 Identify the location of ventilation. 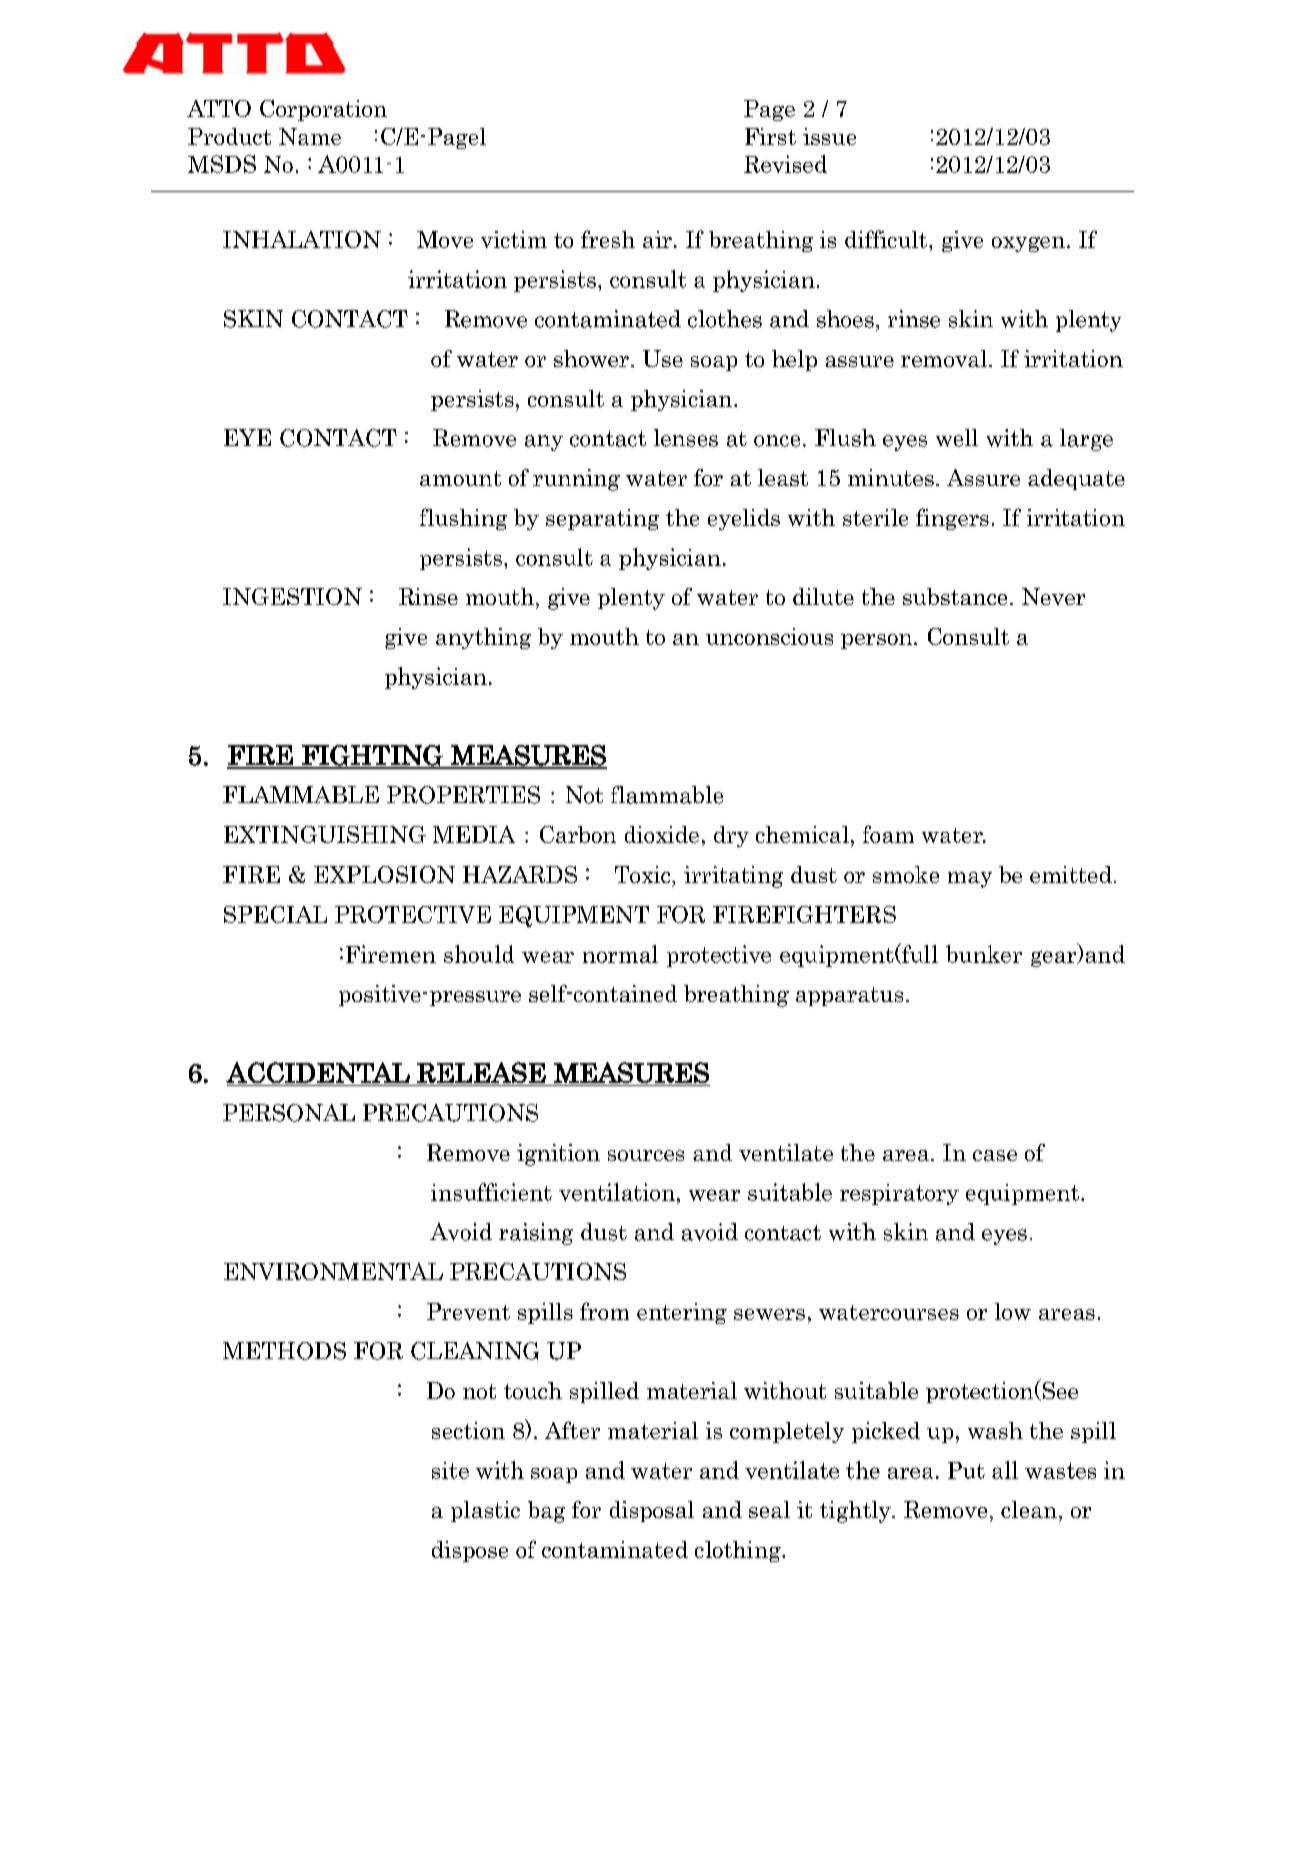
(617, 1192).
